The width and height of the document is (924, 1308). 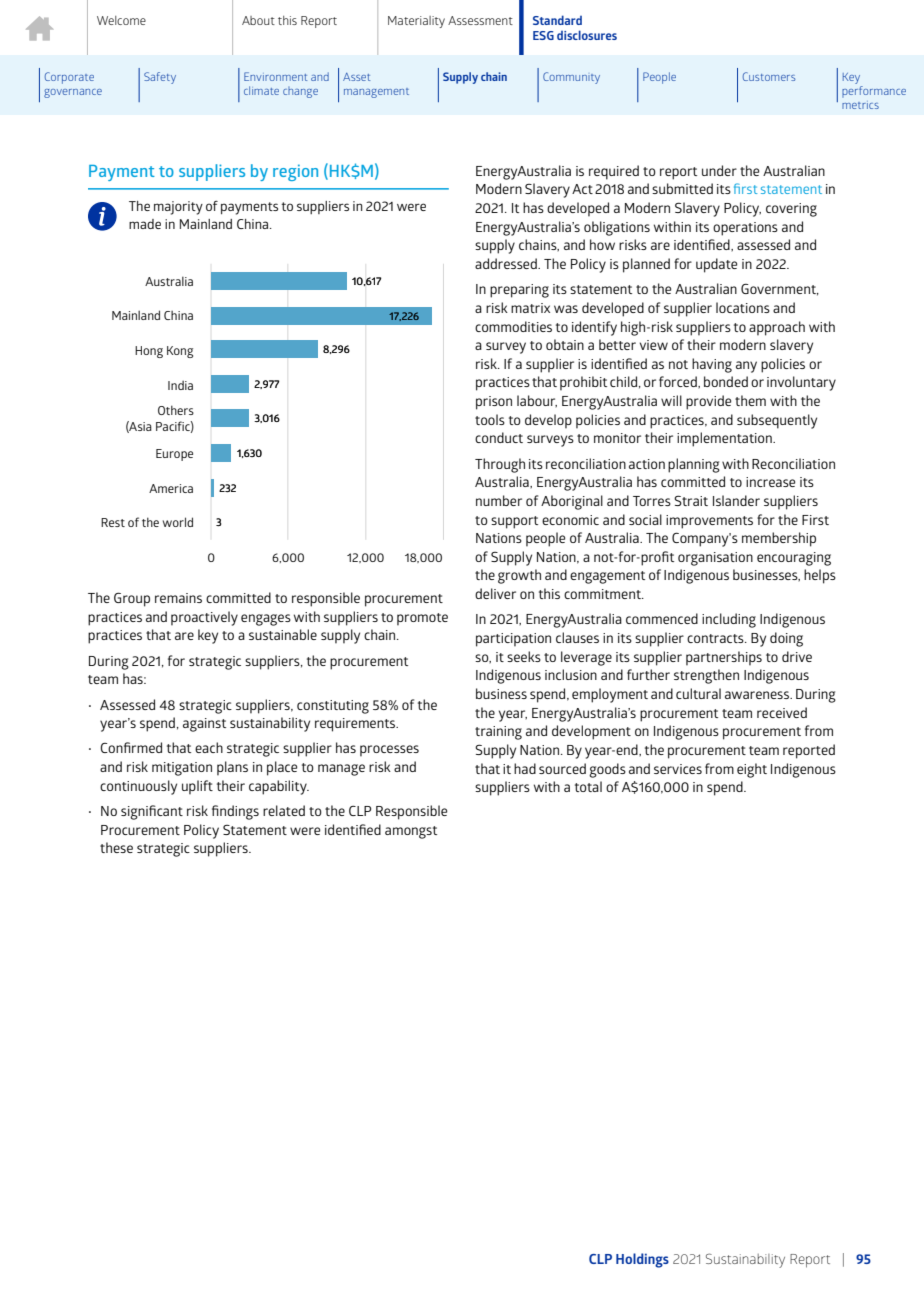 What do you see at coordinates (411, 832) in the document?
I see `amongst` at bounding box center [411, 832].
